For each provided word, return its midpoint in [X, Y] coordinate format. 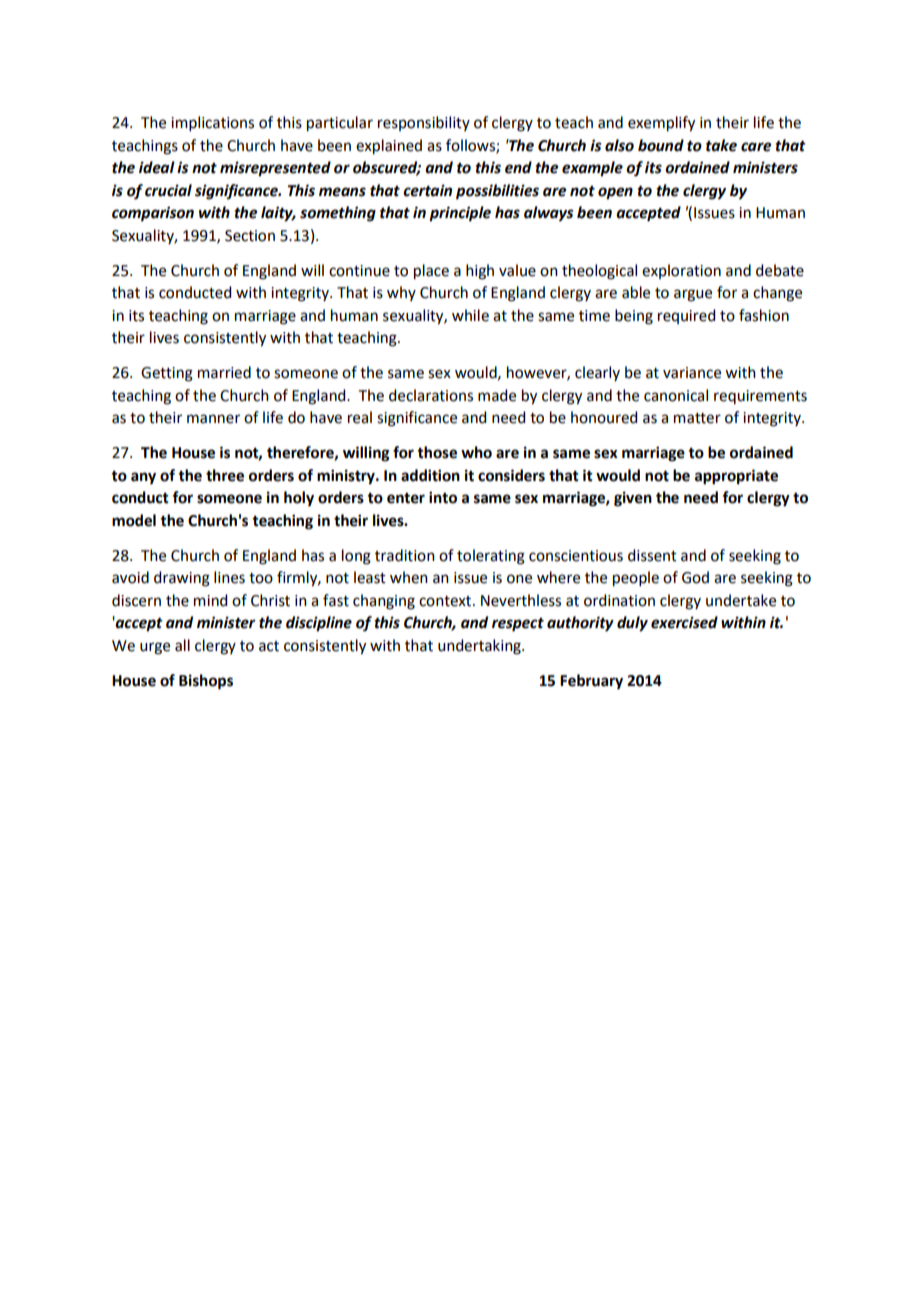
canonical [676, 395]
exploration [681, 271]
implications [212, 123]
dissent [652, 555]
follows [471, 146]
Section [250, 236]
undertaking [480, 647]
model [134, 520]
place [431, 272]
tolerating [491, 557]
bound [661, 145]
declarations [431, 395]
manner [213, 419]
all [182, 645]
